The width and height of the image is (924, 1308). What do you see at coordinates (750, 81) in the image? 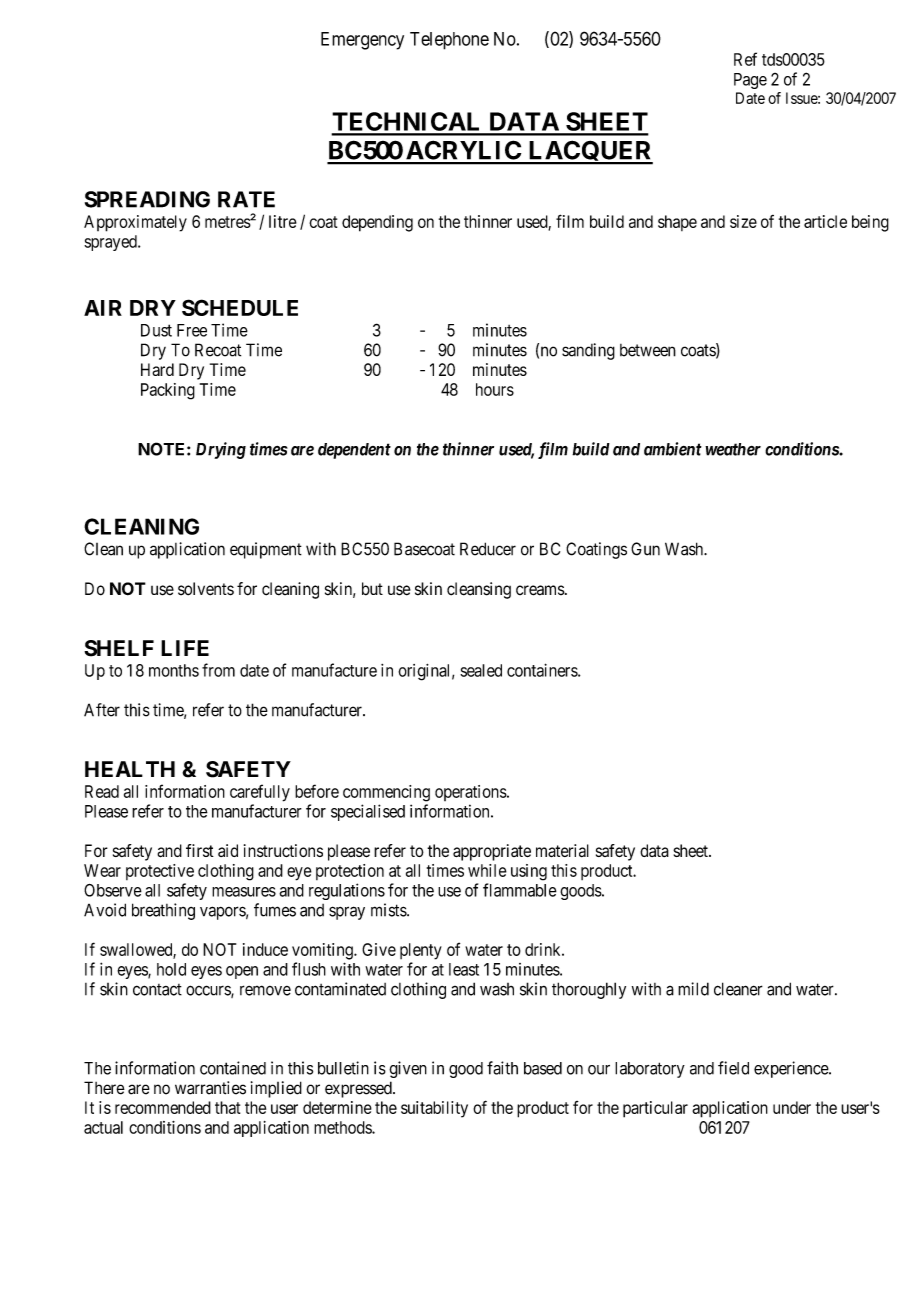
I see `Page` at bounding box center [750, 81].
